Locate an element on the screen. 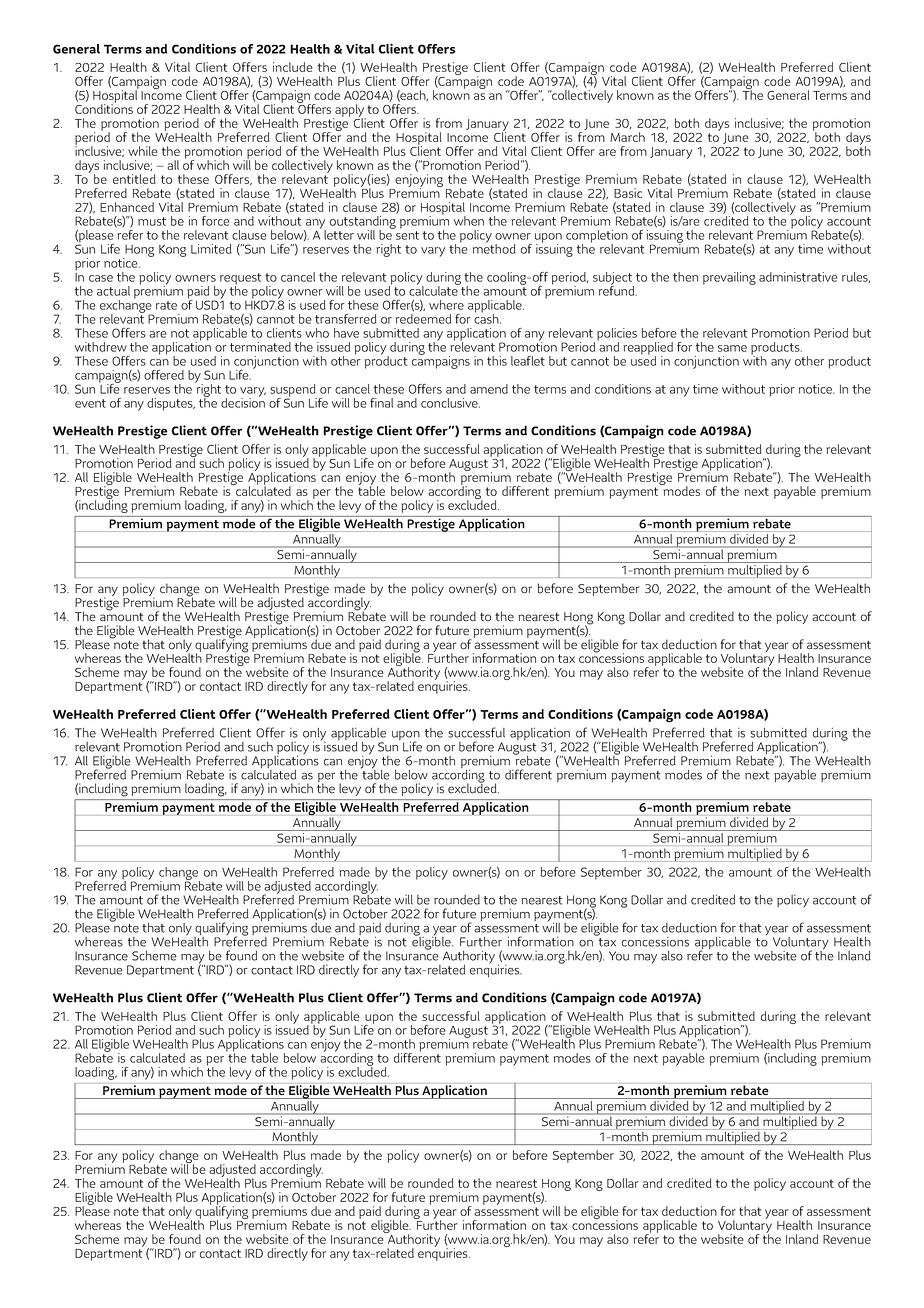 The image size is (924, 1308). apply is located at coordinates (349, 112).
